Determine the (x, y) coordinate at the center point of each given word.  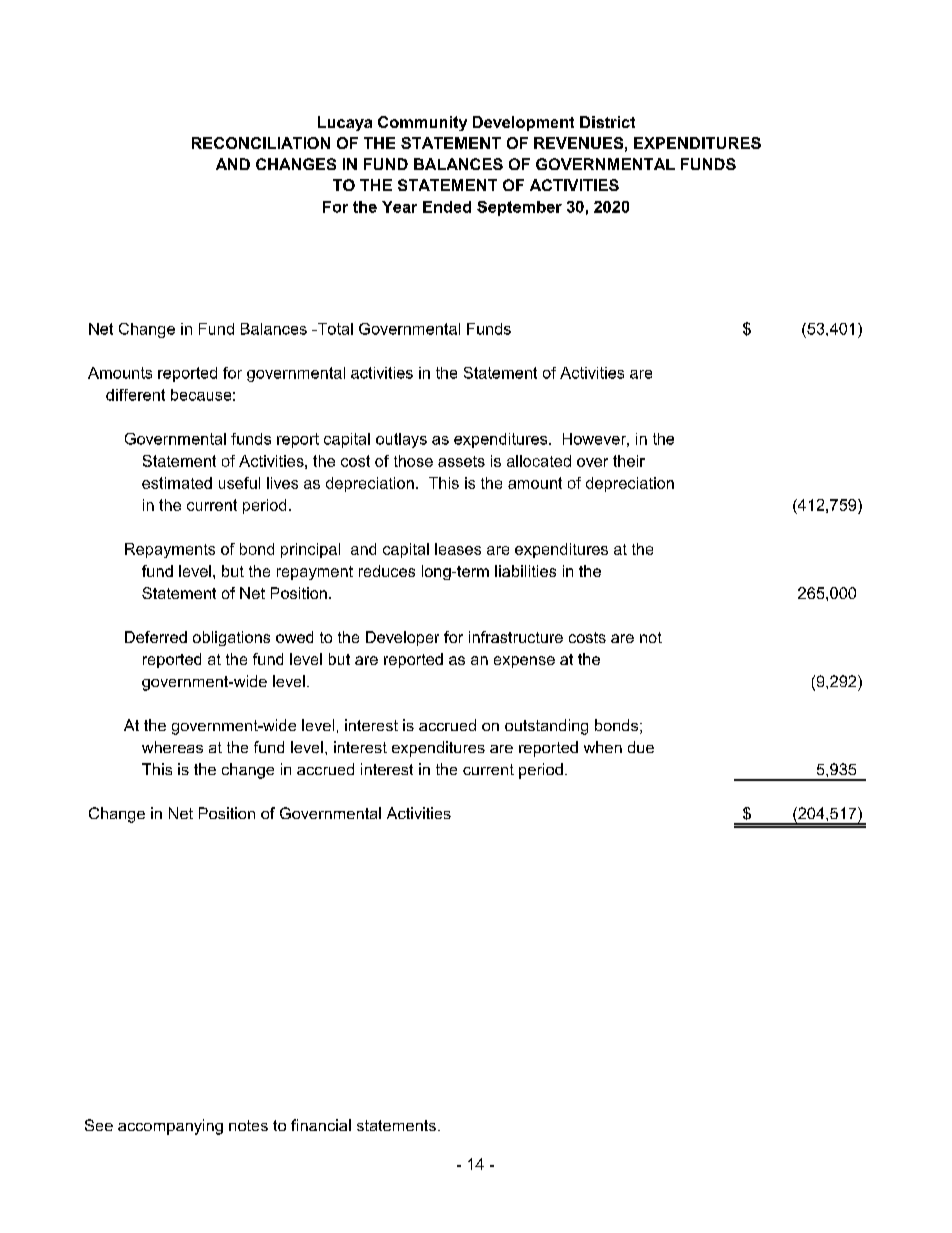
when (603, 747)
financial (321, 1125)
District (607, 122)
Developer (402, 638)
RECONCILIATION (261, 143)
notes (248, 1125)
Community (422, 123)
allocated (539, 461)
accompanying (170, 1127)
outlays (401, 440)
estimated (177, 483)
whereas (172, 747)
